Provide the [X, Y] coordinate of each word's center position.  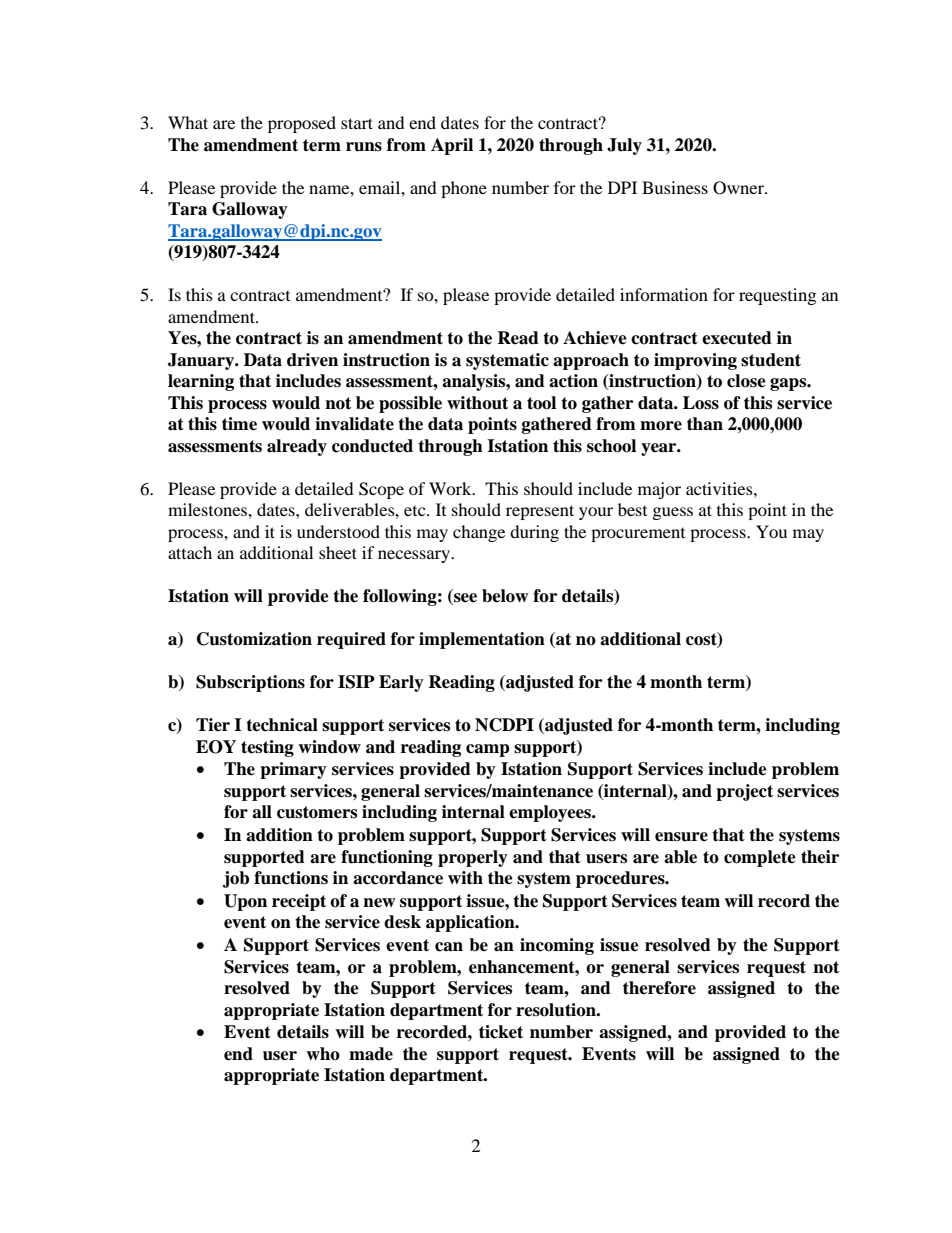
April [452, 146]
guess [673, 513]
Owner [739, 188]
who [323, 1054]
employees [551, 813]
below [505, 596]
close [746, 381]
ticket [501, 1032]
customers [317, 812]
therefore [659, 988]
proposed [302, 124]
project [744, 792]
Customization [254, 639]
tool [541, 403]
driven [312, 360]
